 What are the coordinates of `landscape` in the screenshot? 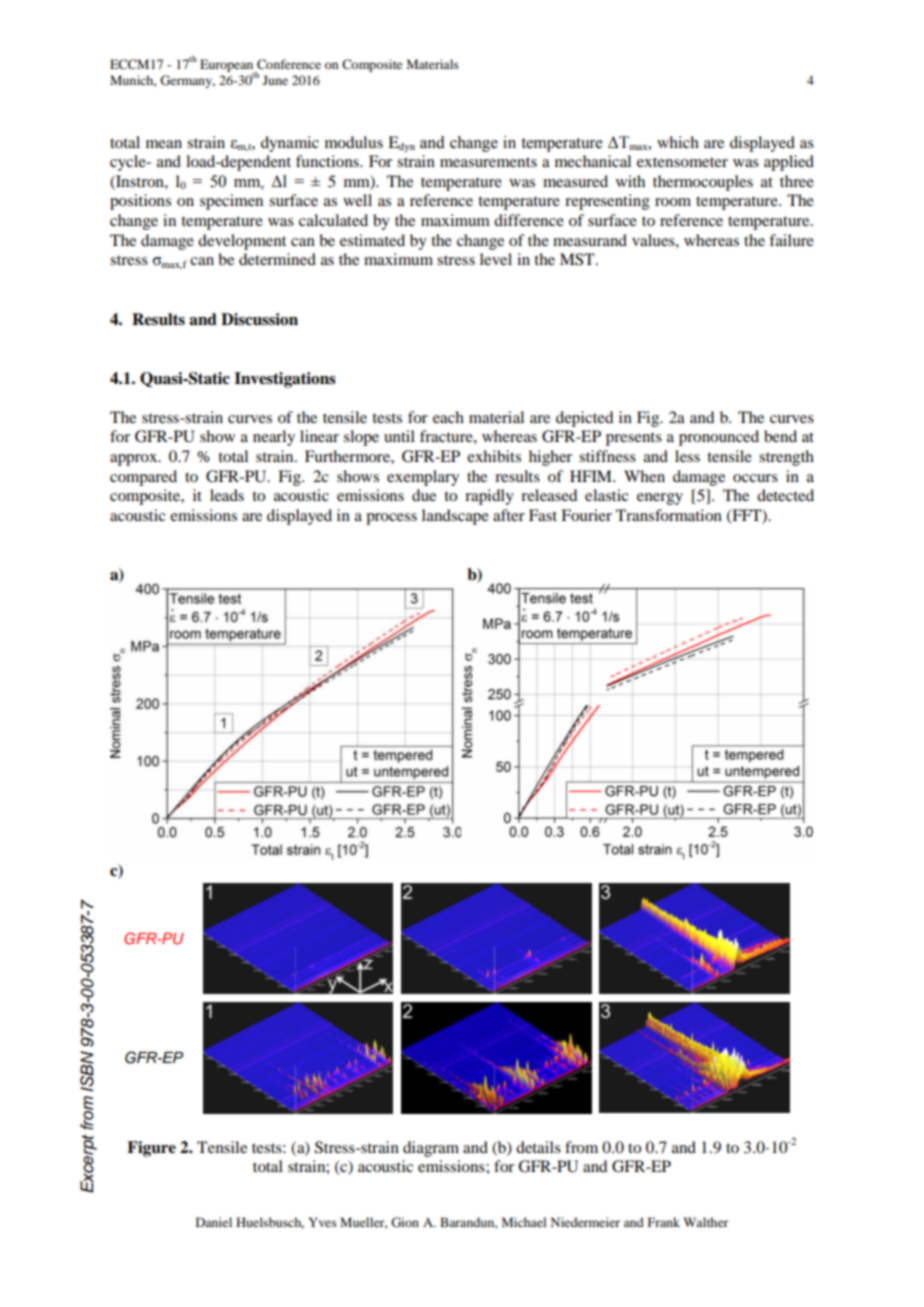 It's located at (455, 517).
